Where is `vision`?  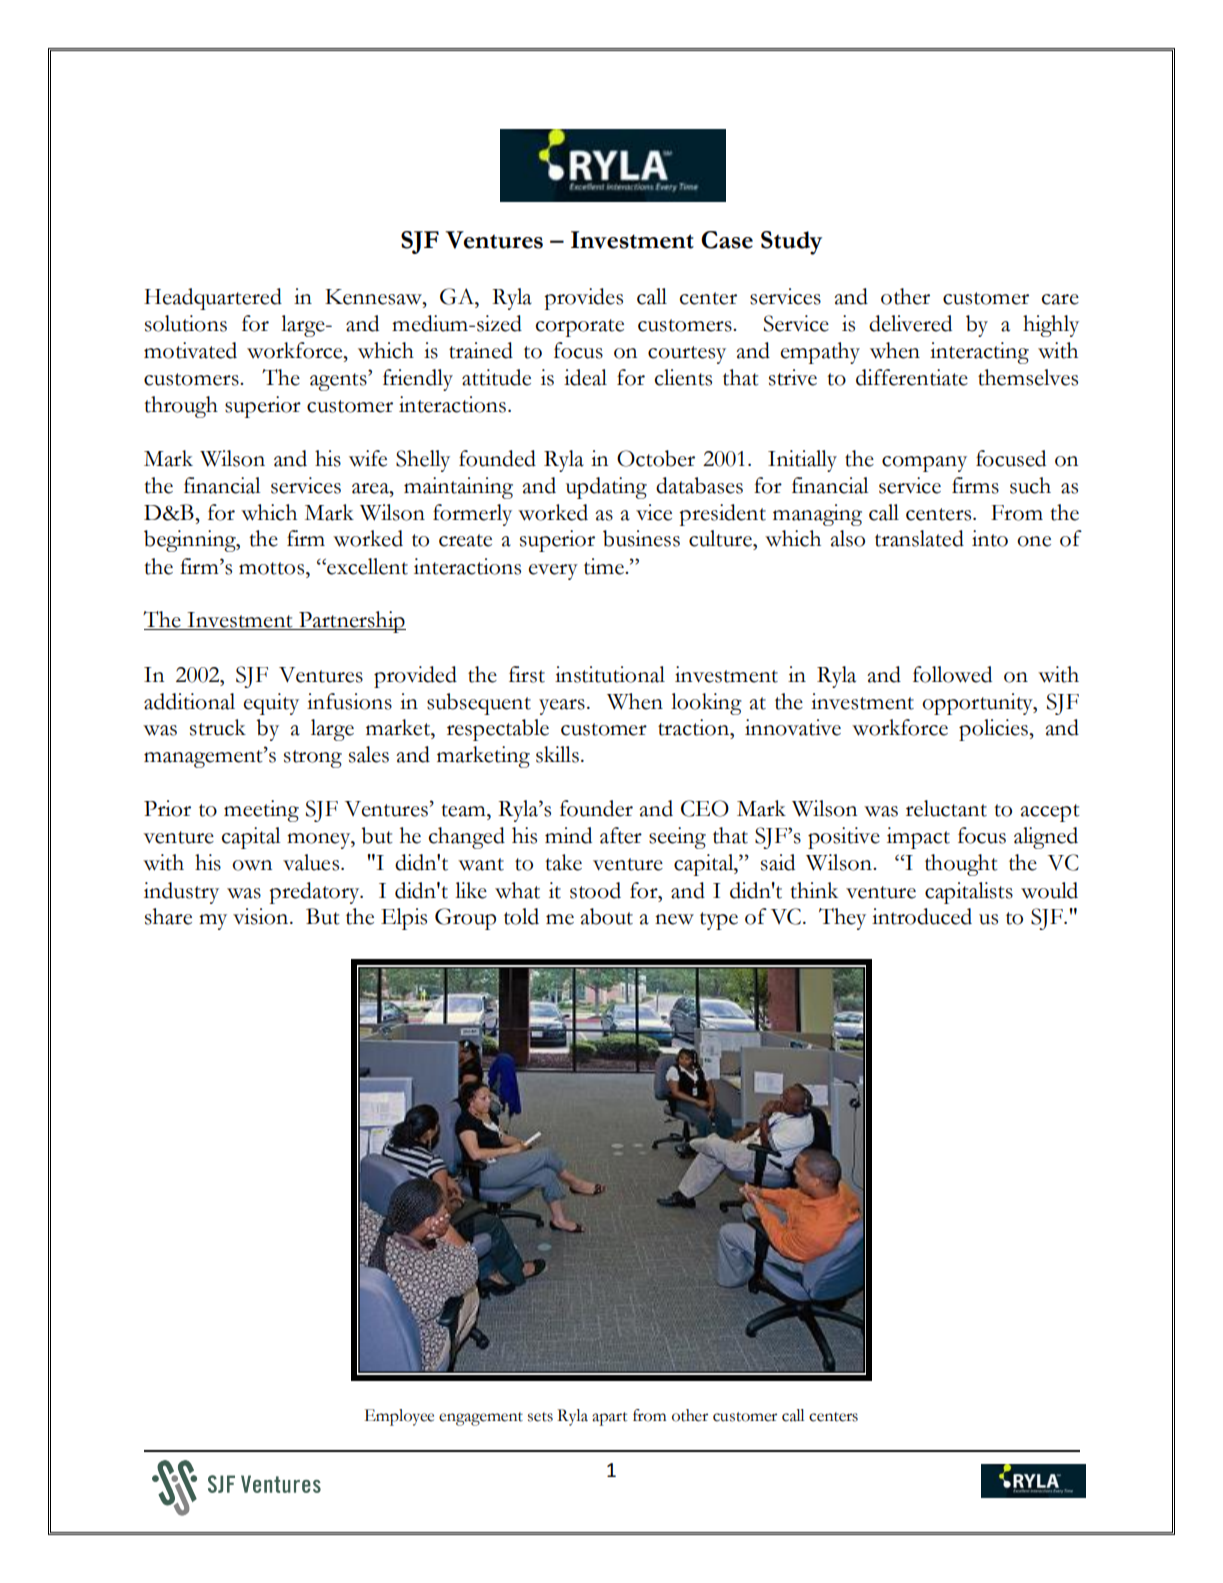 vision is located at coordinates (262, 916).
